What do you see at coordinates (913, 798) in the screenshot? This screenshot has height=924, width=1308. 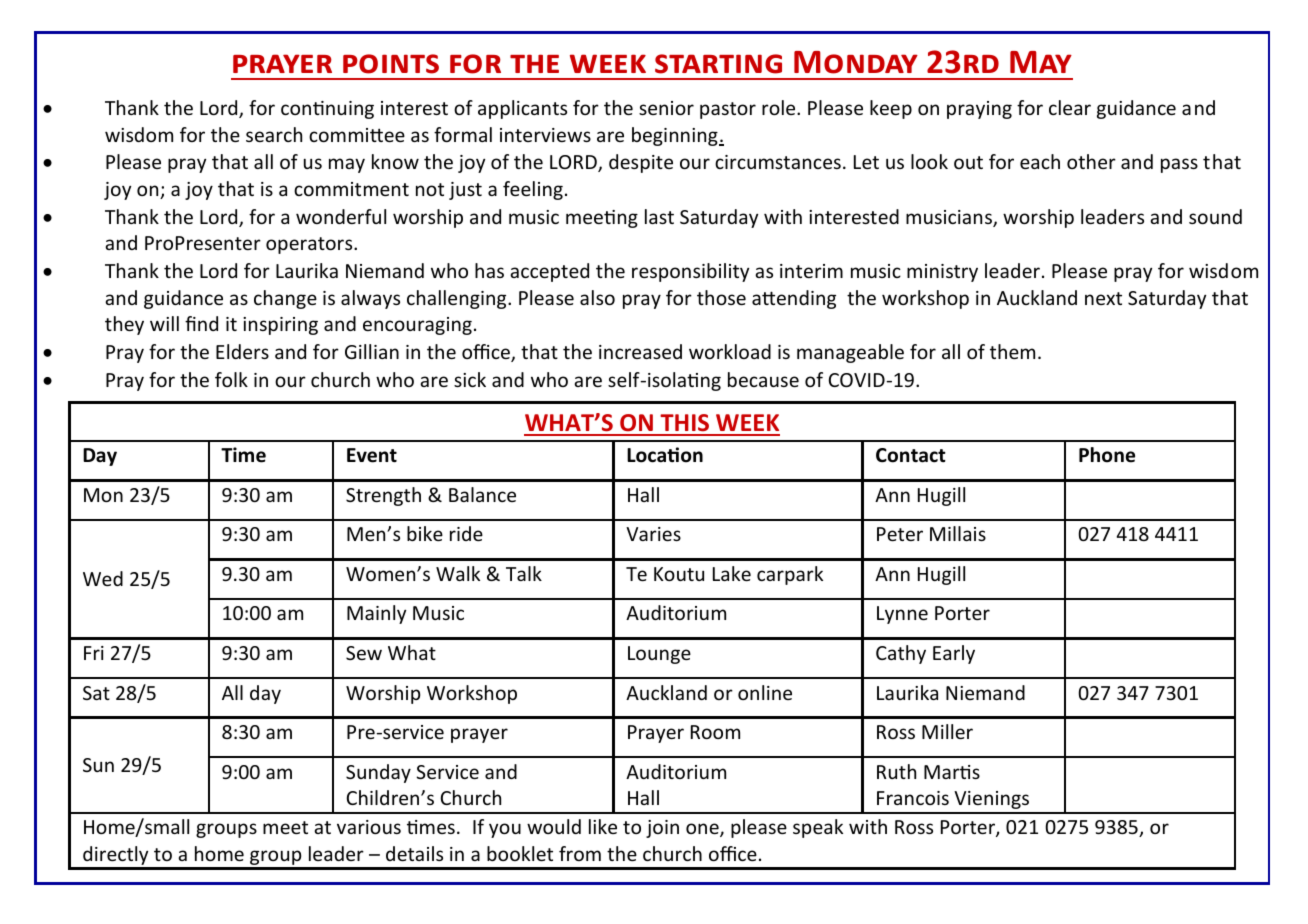 I see `Francois` at bounding box center [913, 798].
